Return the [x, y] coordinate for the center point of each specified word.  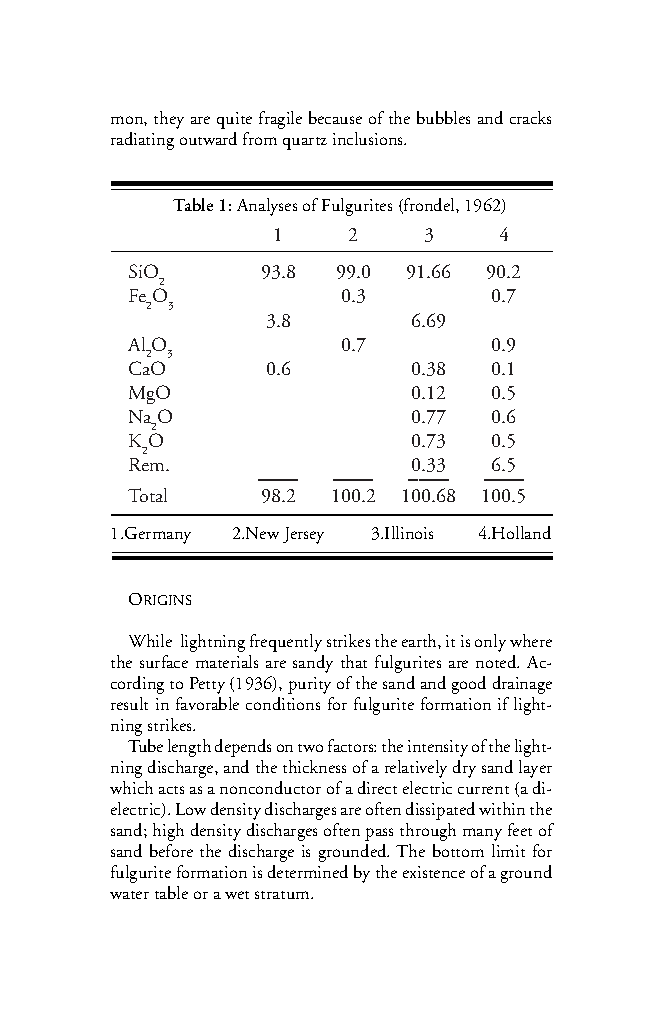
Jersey [303, 535]
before [171, 850]
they [169, 120]
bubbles [443, 117]
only [490, 643]
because [335, 117]
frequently [286, 643]
